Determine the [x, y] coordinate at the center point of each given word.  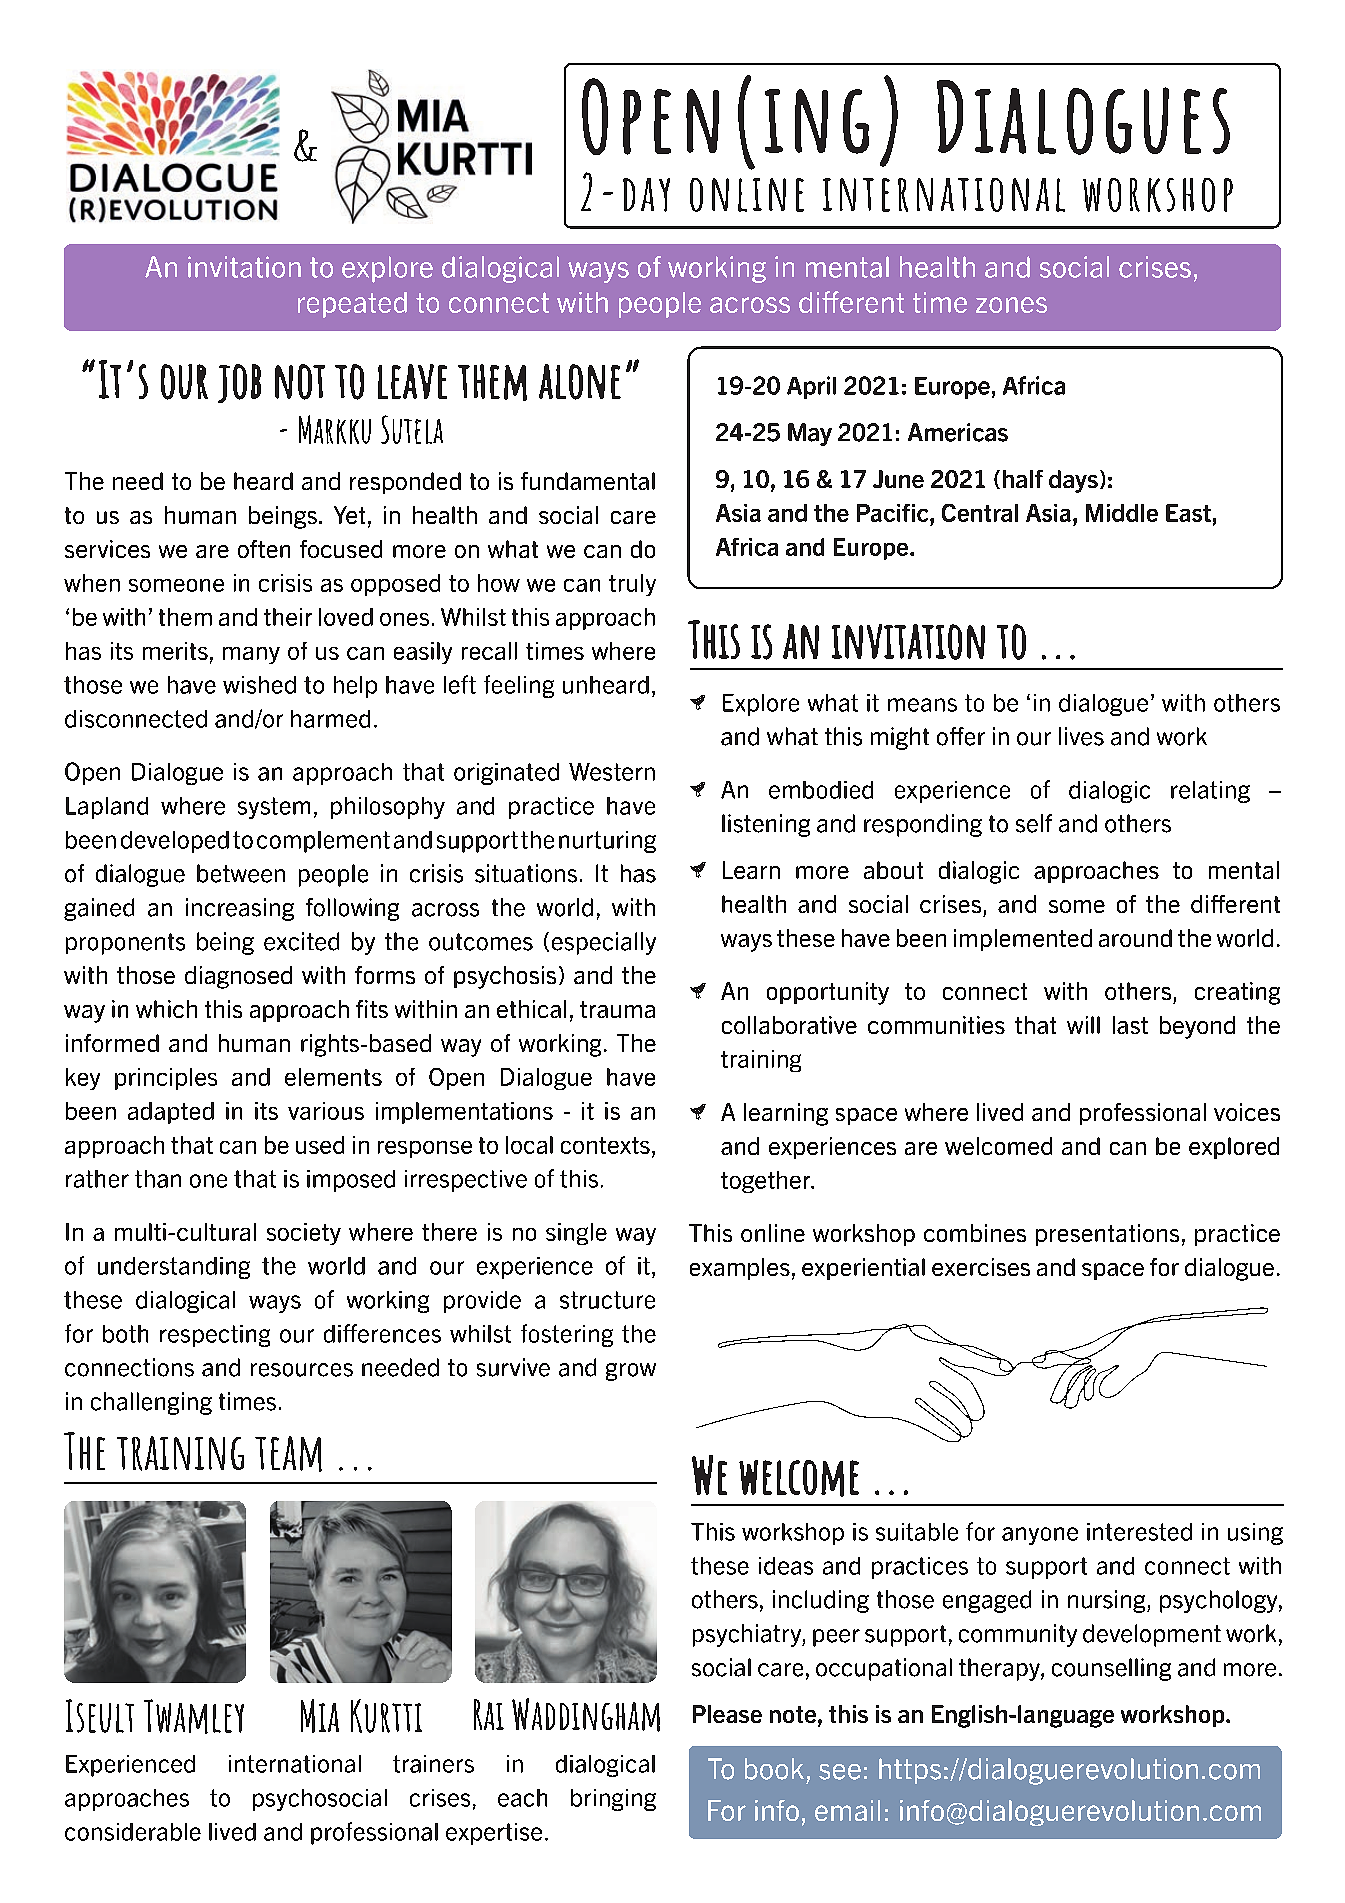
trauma [617, 1009]
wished [259, 685]
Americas [958, 432]
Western [612, 772]
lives [1081, 736]
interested [1139, 1532]
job [239, 383]
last [1130, 1025]
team [288, 1454]
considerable [133, 1832]
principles [166, 1079]
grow [631, 1372]
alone [580, 382]
